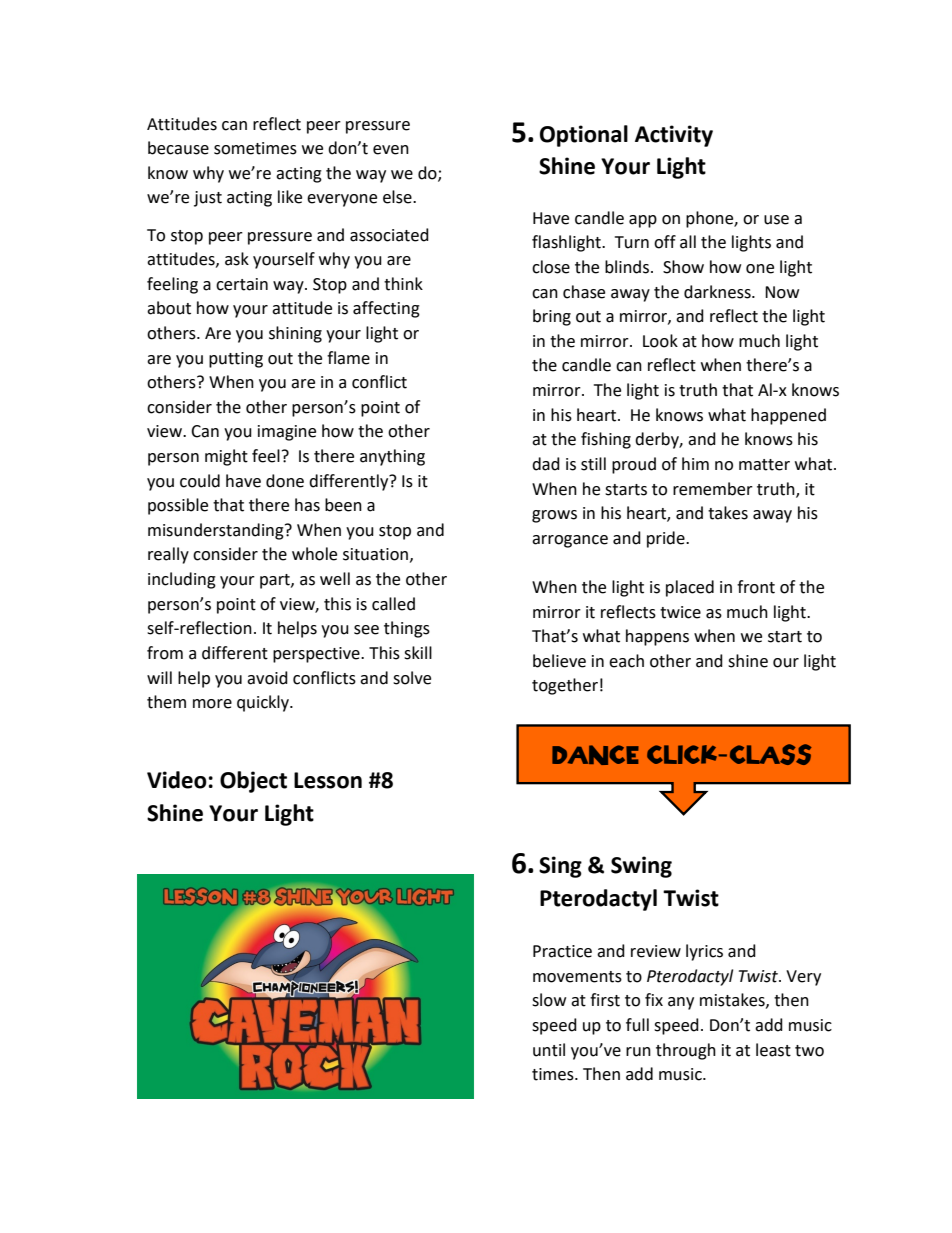  What do you see at coordinates (773, 1050) in the page?
I see `least` at bounding box center [773, 1050].
